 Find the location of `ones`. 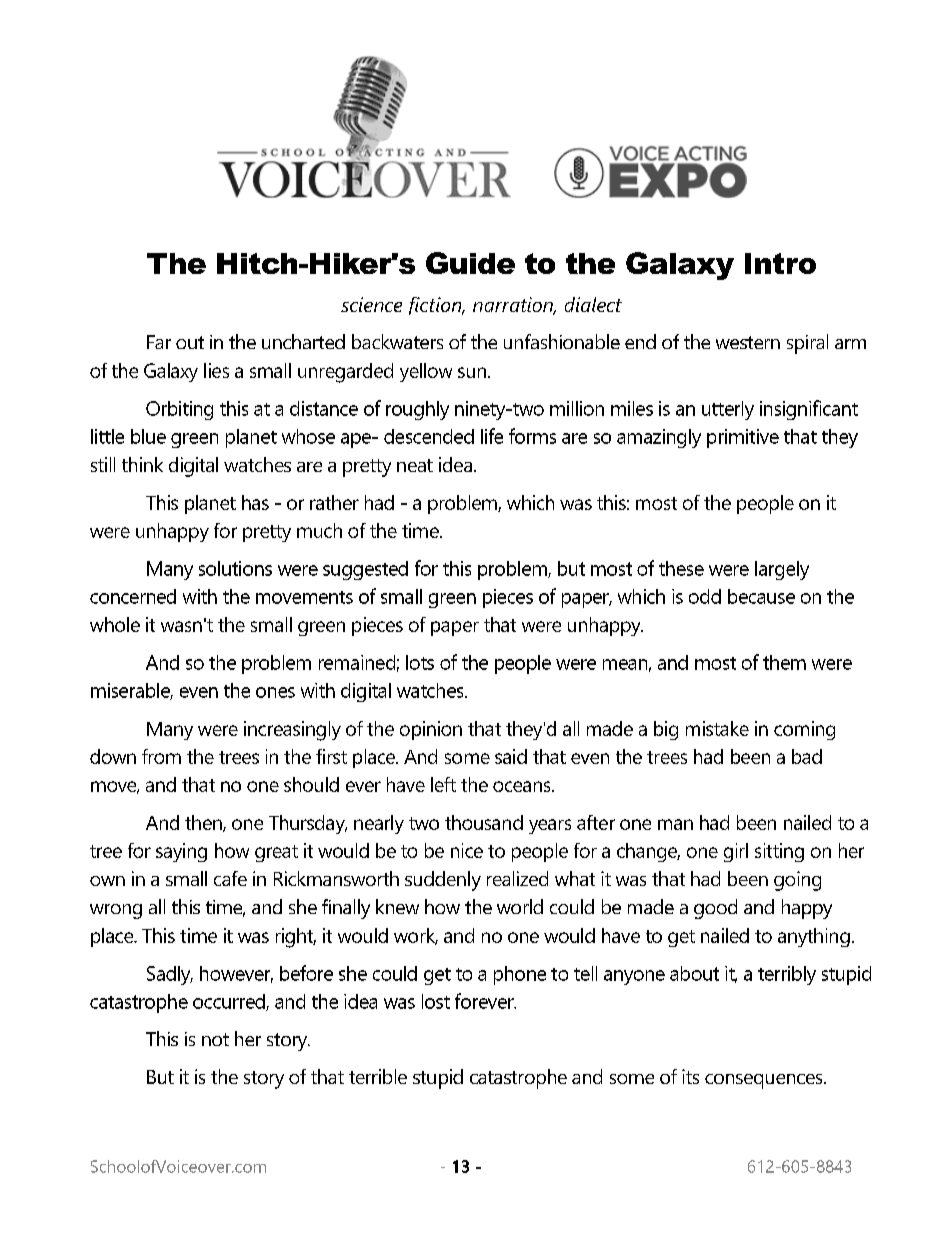

ones is located at coordinates (275, 692).
